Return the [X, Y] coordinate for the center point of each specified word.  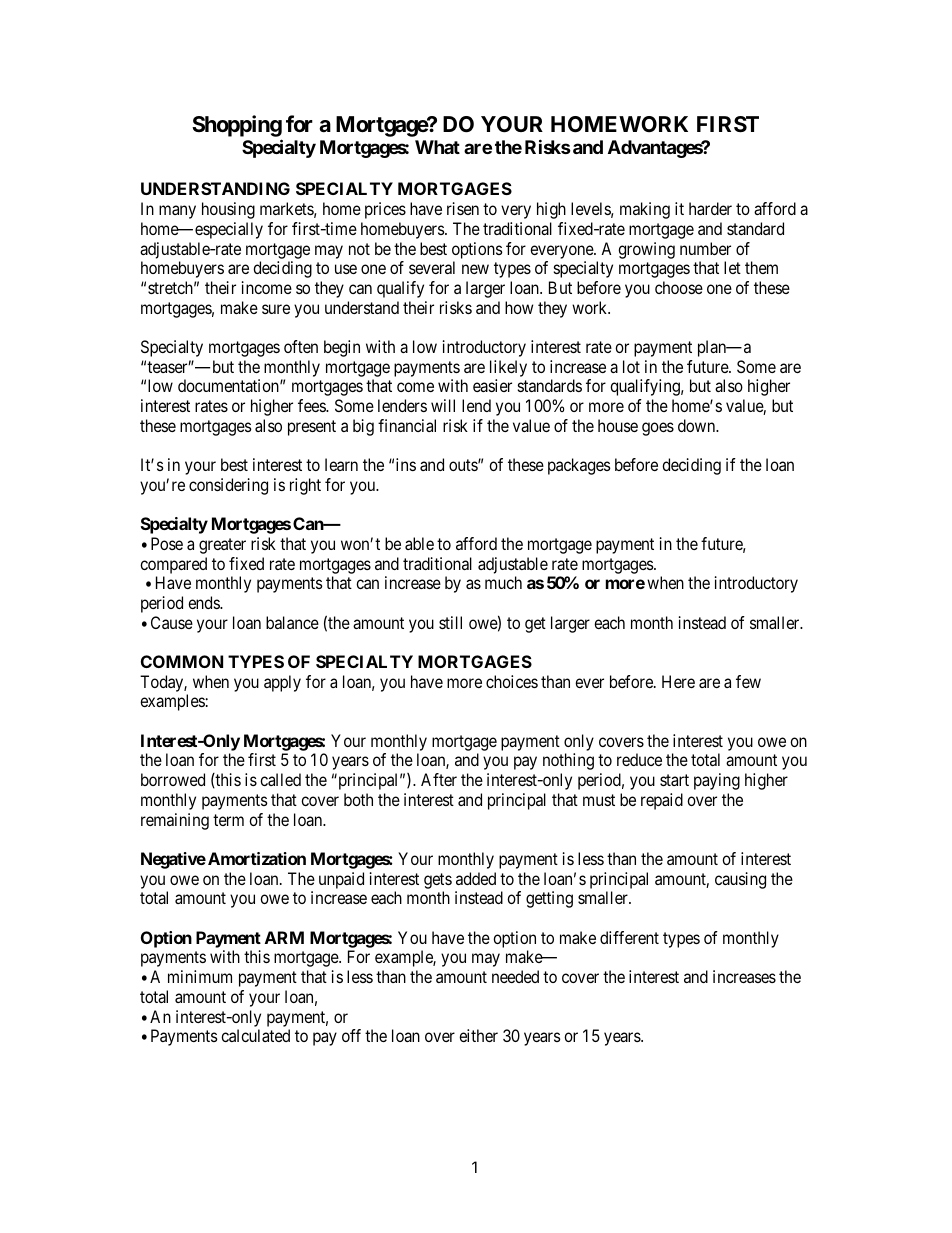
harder [710, 208]
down [698, 425]
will [443, 405]
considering [228, 486]
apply [282, 683]
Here [678, 681]
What [437, 147]
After [439, 779]
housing [228, 210]
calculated [255, 1035]
